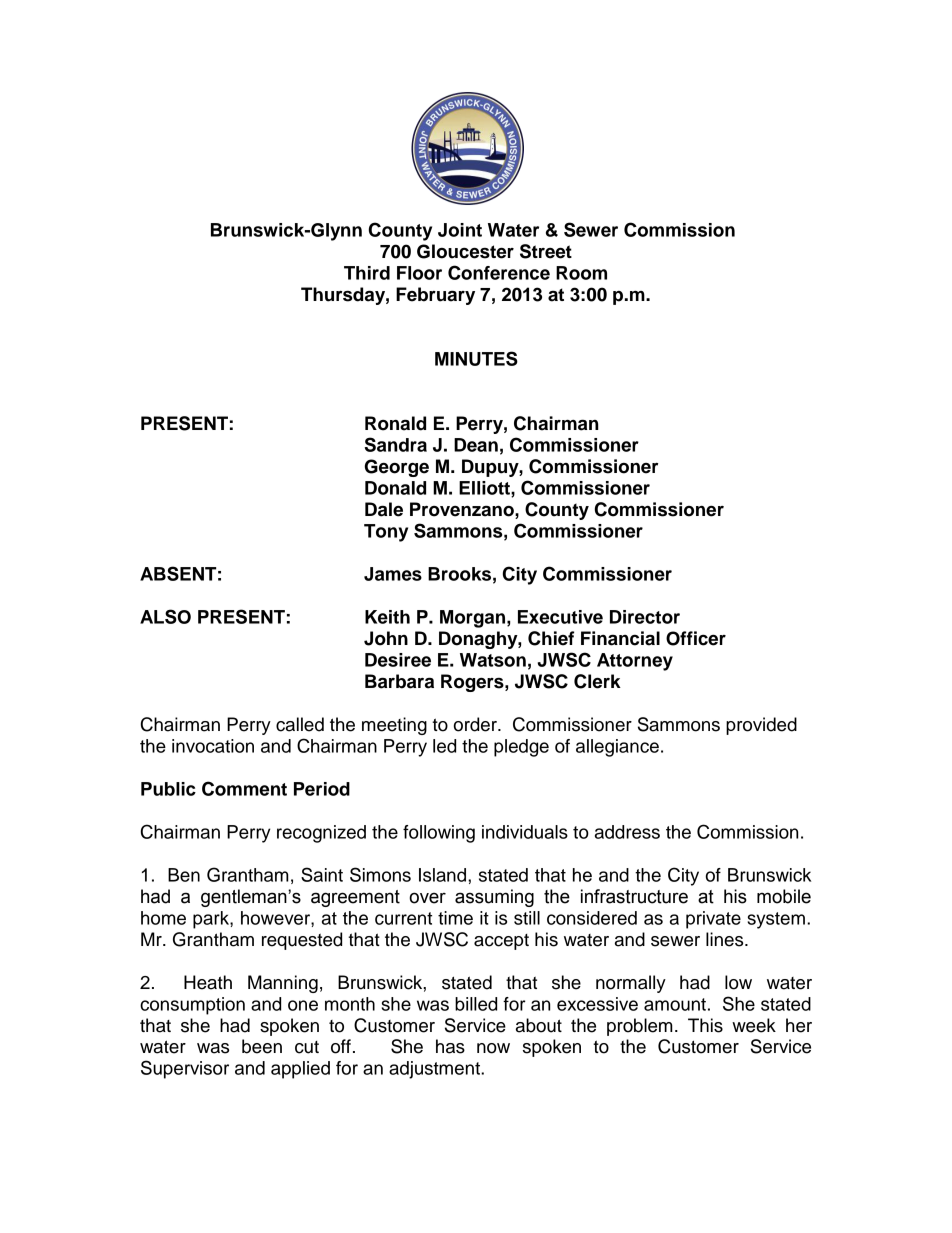 The width and height of the document is (952, 1233). I want to click on Ben, so click(184, 875).
